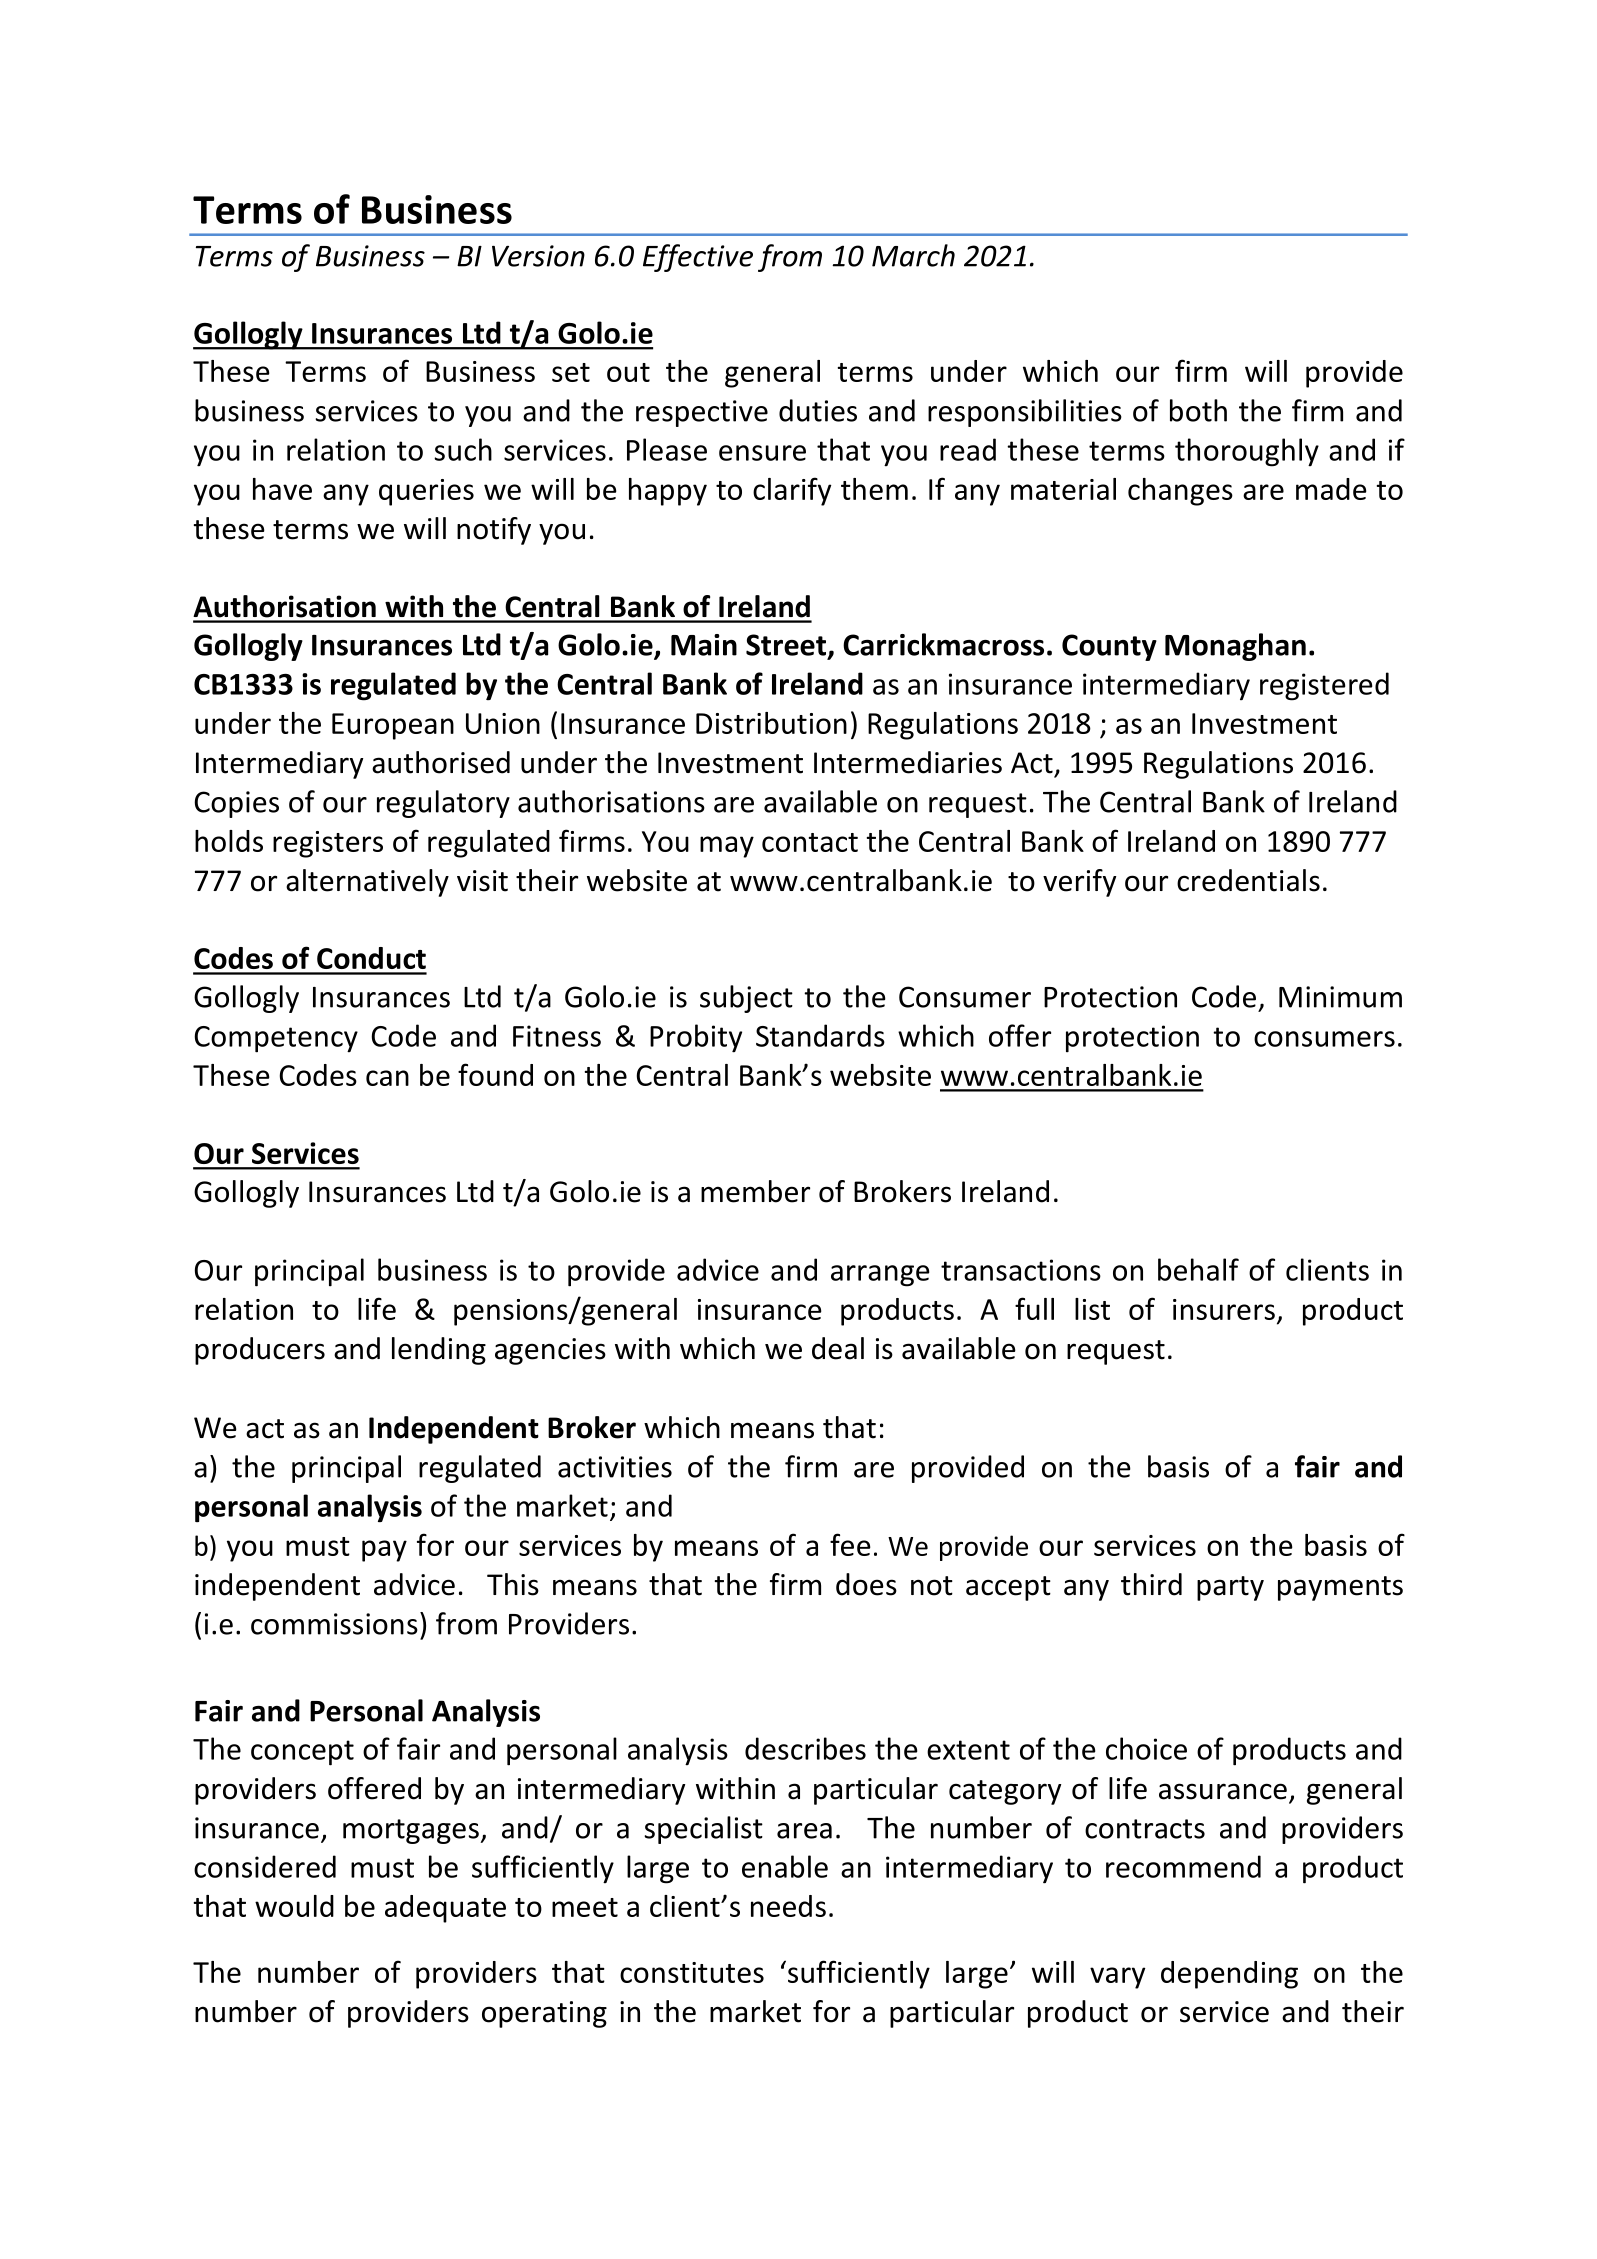 Image resolution: width=1597 pixels, height=2259 pixels. What do you see at coordinates (838, 1348) in the screenshot?
I see `deal` at bounding box center [838, 1348].
